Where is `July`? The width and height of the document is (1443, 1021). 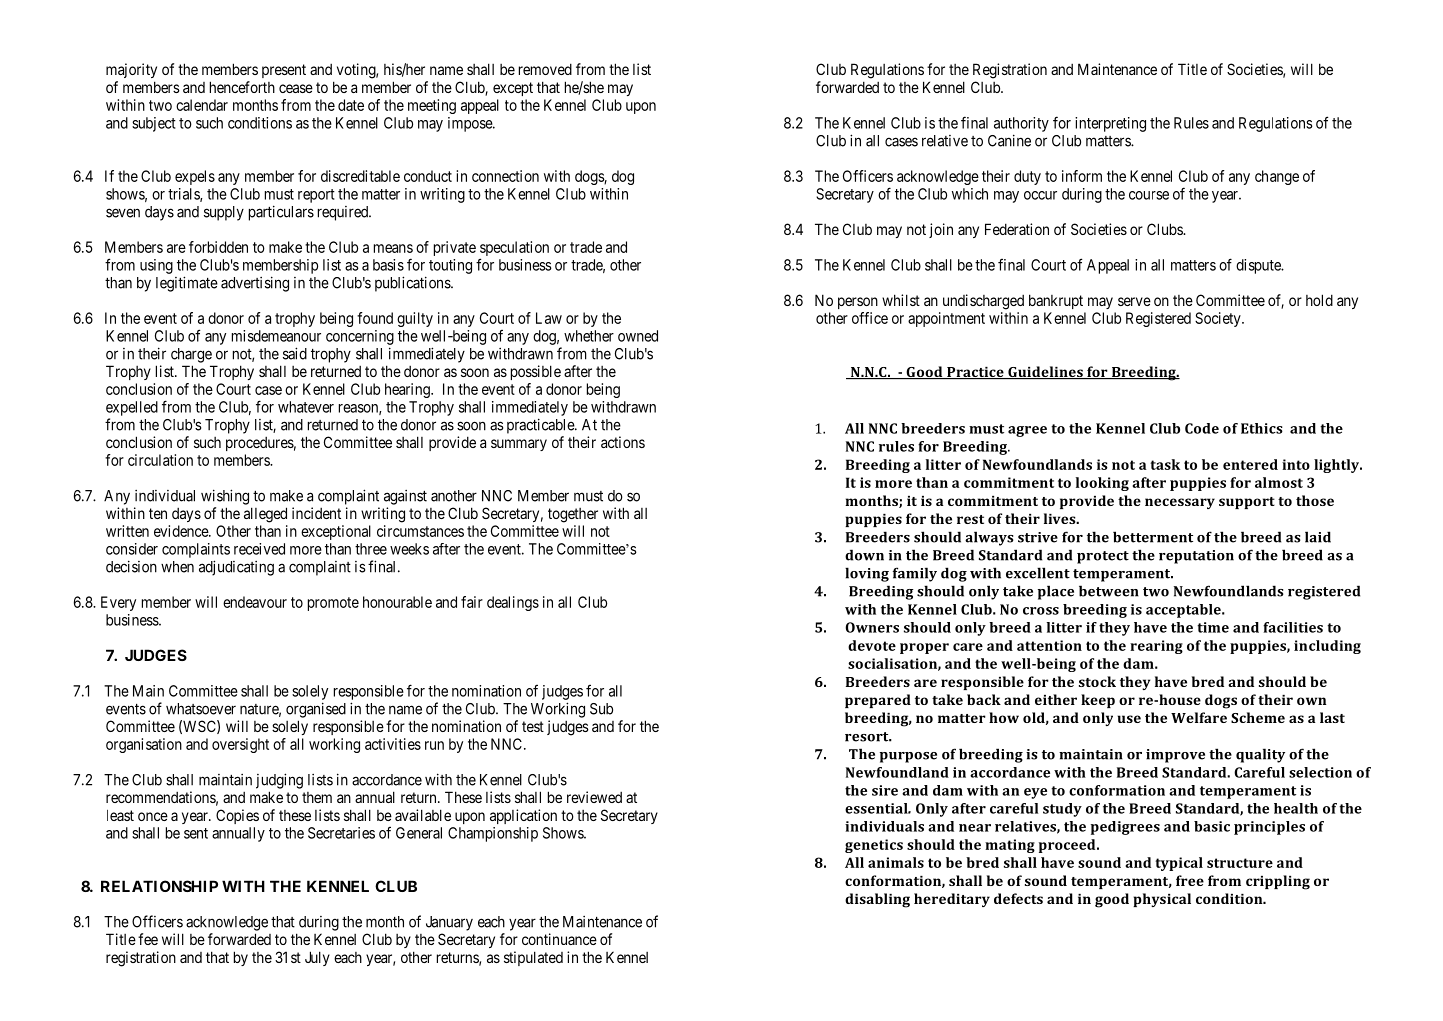
July is located at coordinates (317, 958).
